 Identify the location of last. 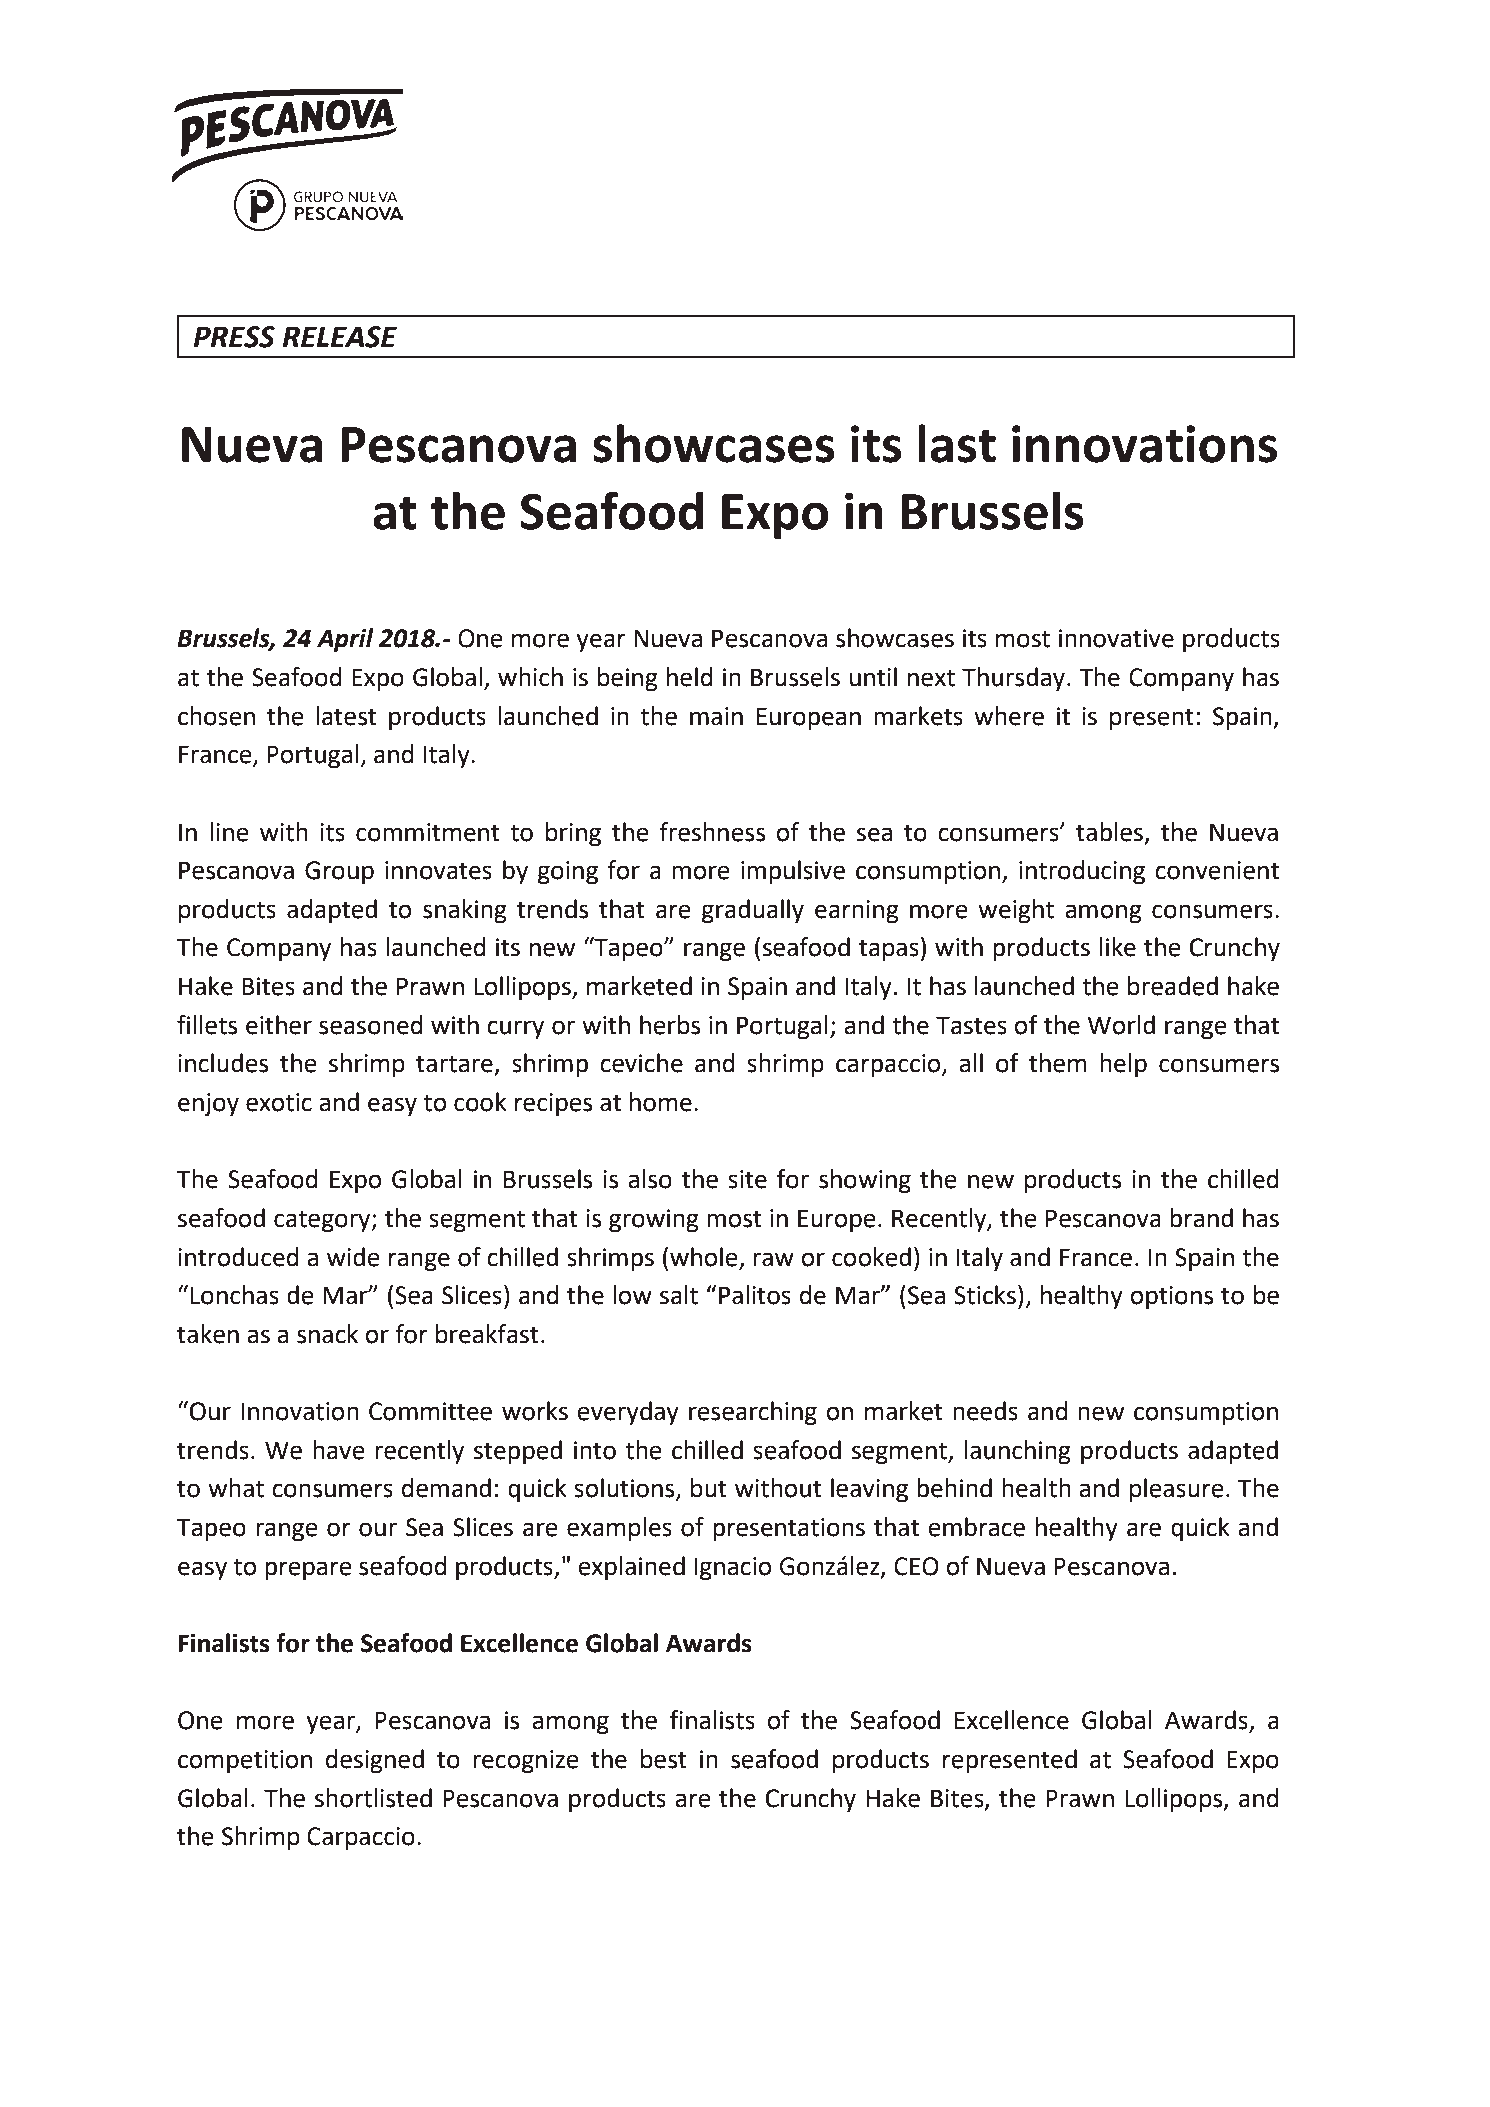
(957, 443).
